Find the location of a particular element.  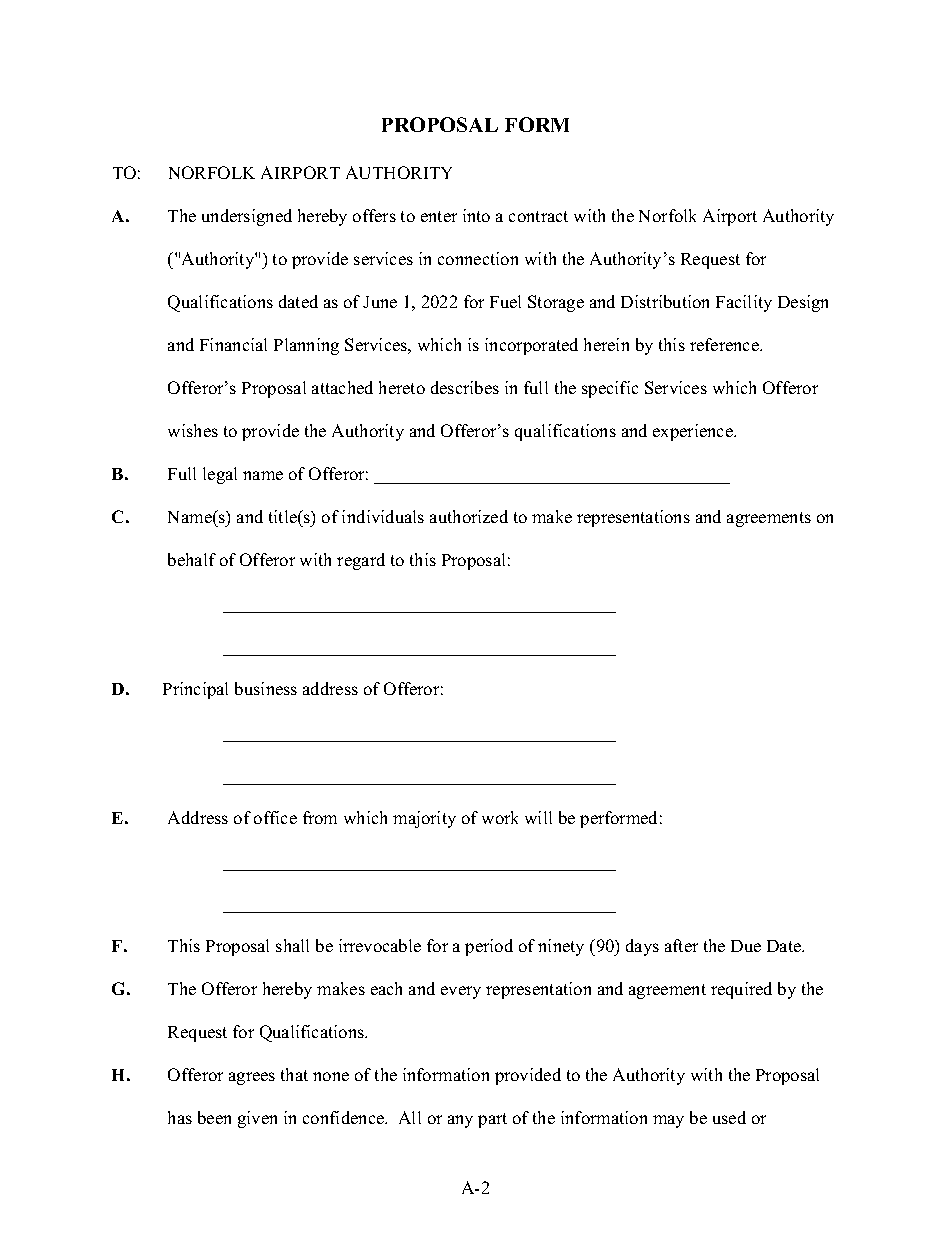

will is located at coordinates (538, 817).
